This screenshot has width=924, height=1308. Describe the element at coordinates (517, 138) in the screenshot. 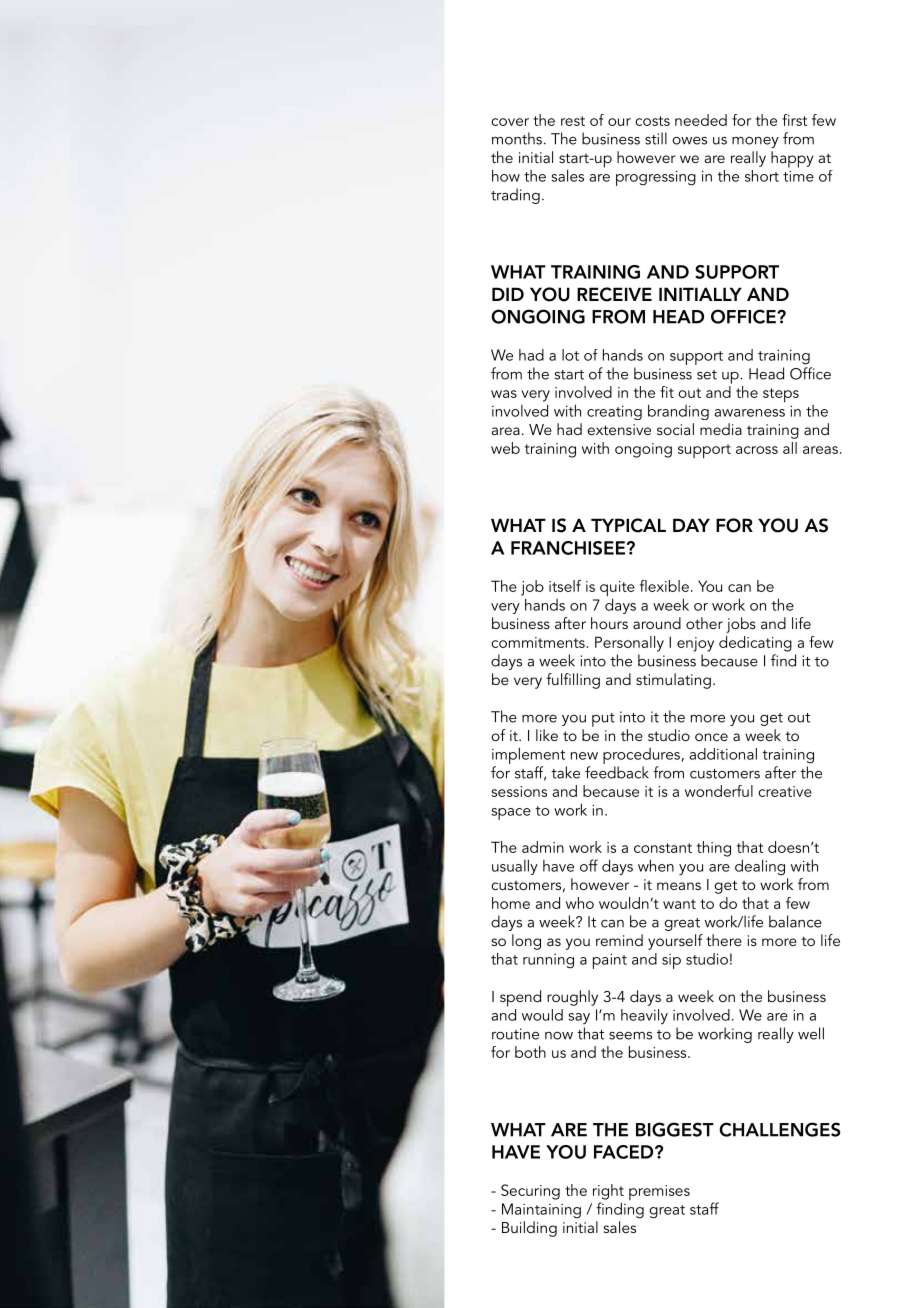

I see `months` at that location.
